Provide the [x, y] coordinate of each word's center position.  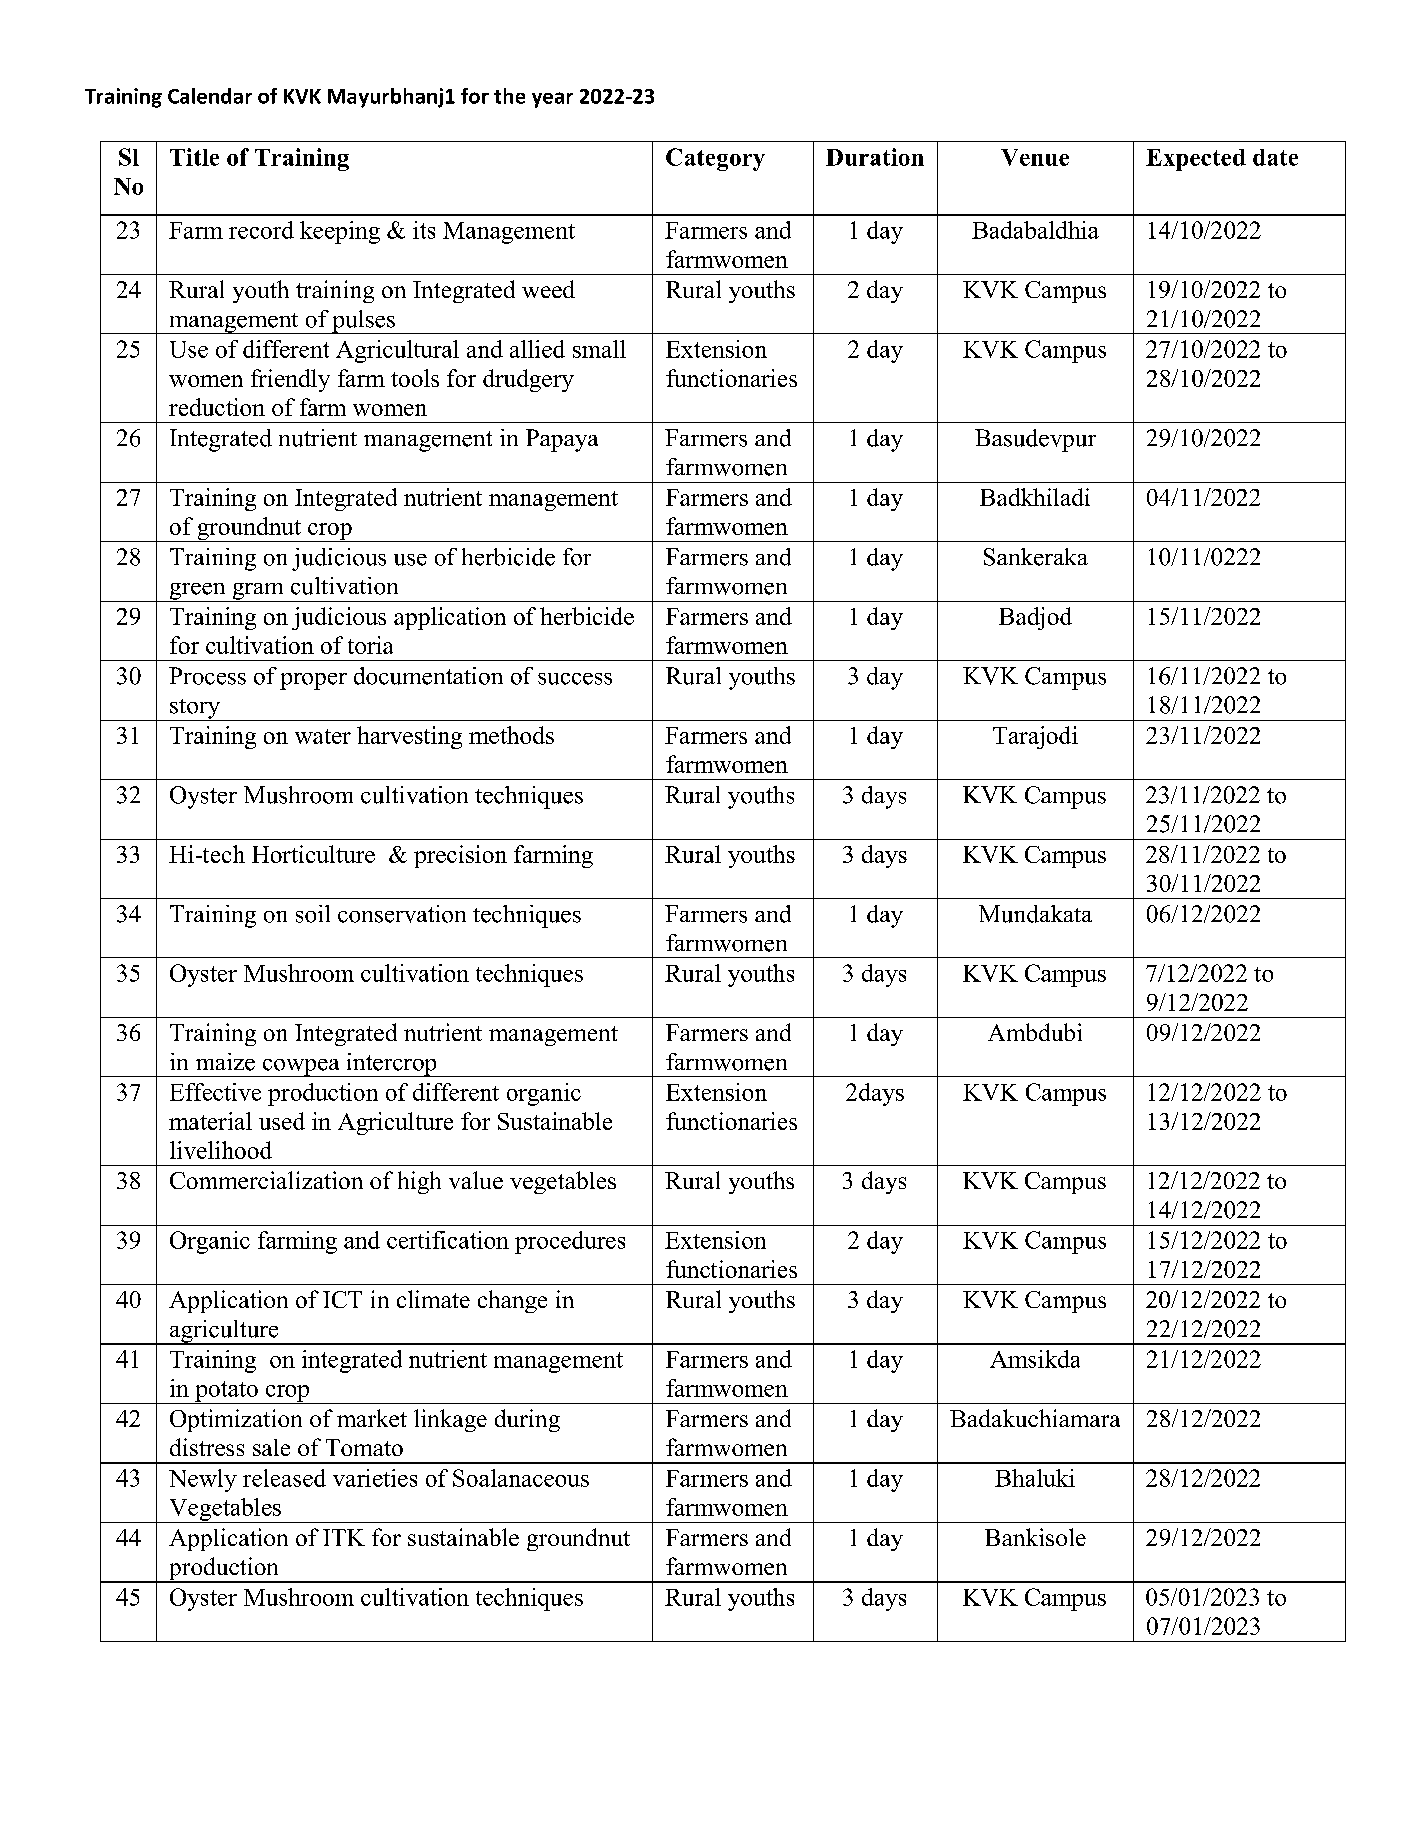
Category [715, 159]
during [527, 1420]
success [575, 679]
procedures [570, 1242]
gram [258, 592]
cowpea [301, 1068]
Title [194, 157]
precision [460, 856]
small [599, 349]
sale [271, 1447]
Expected [1196, 160]
